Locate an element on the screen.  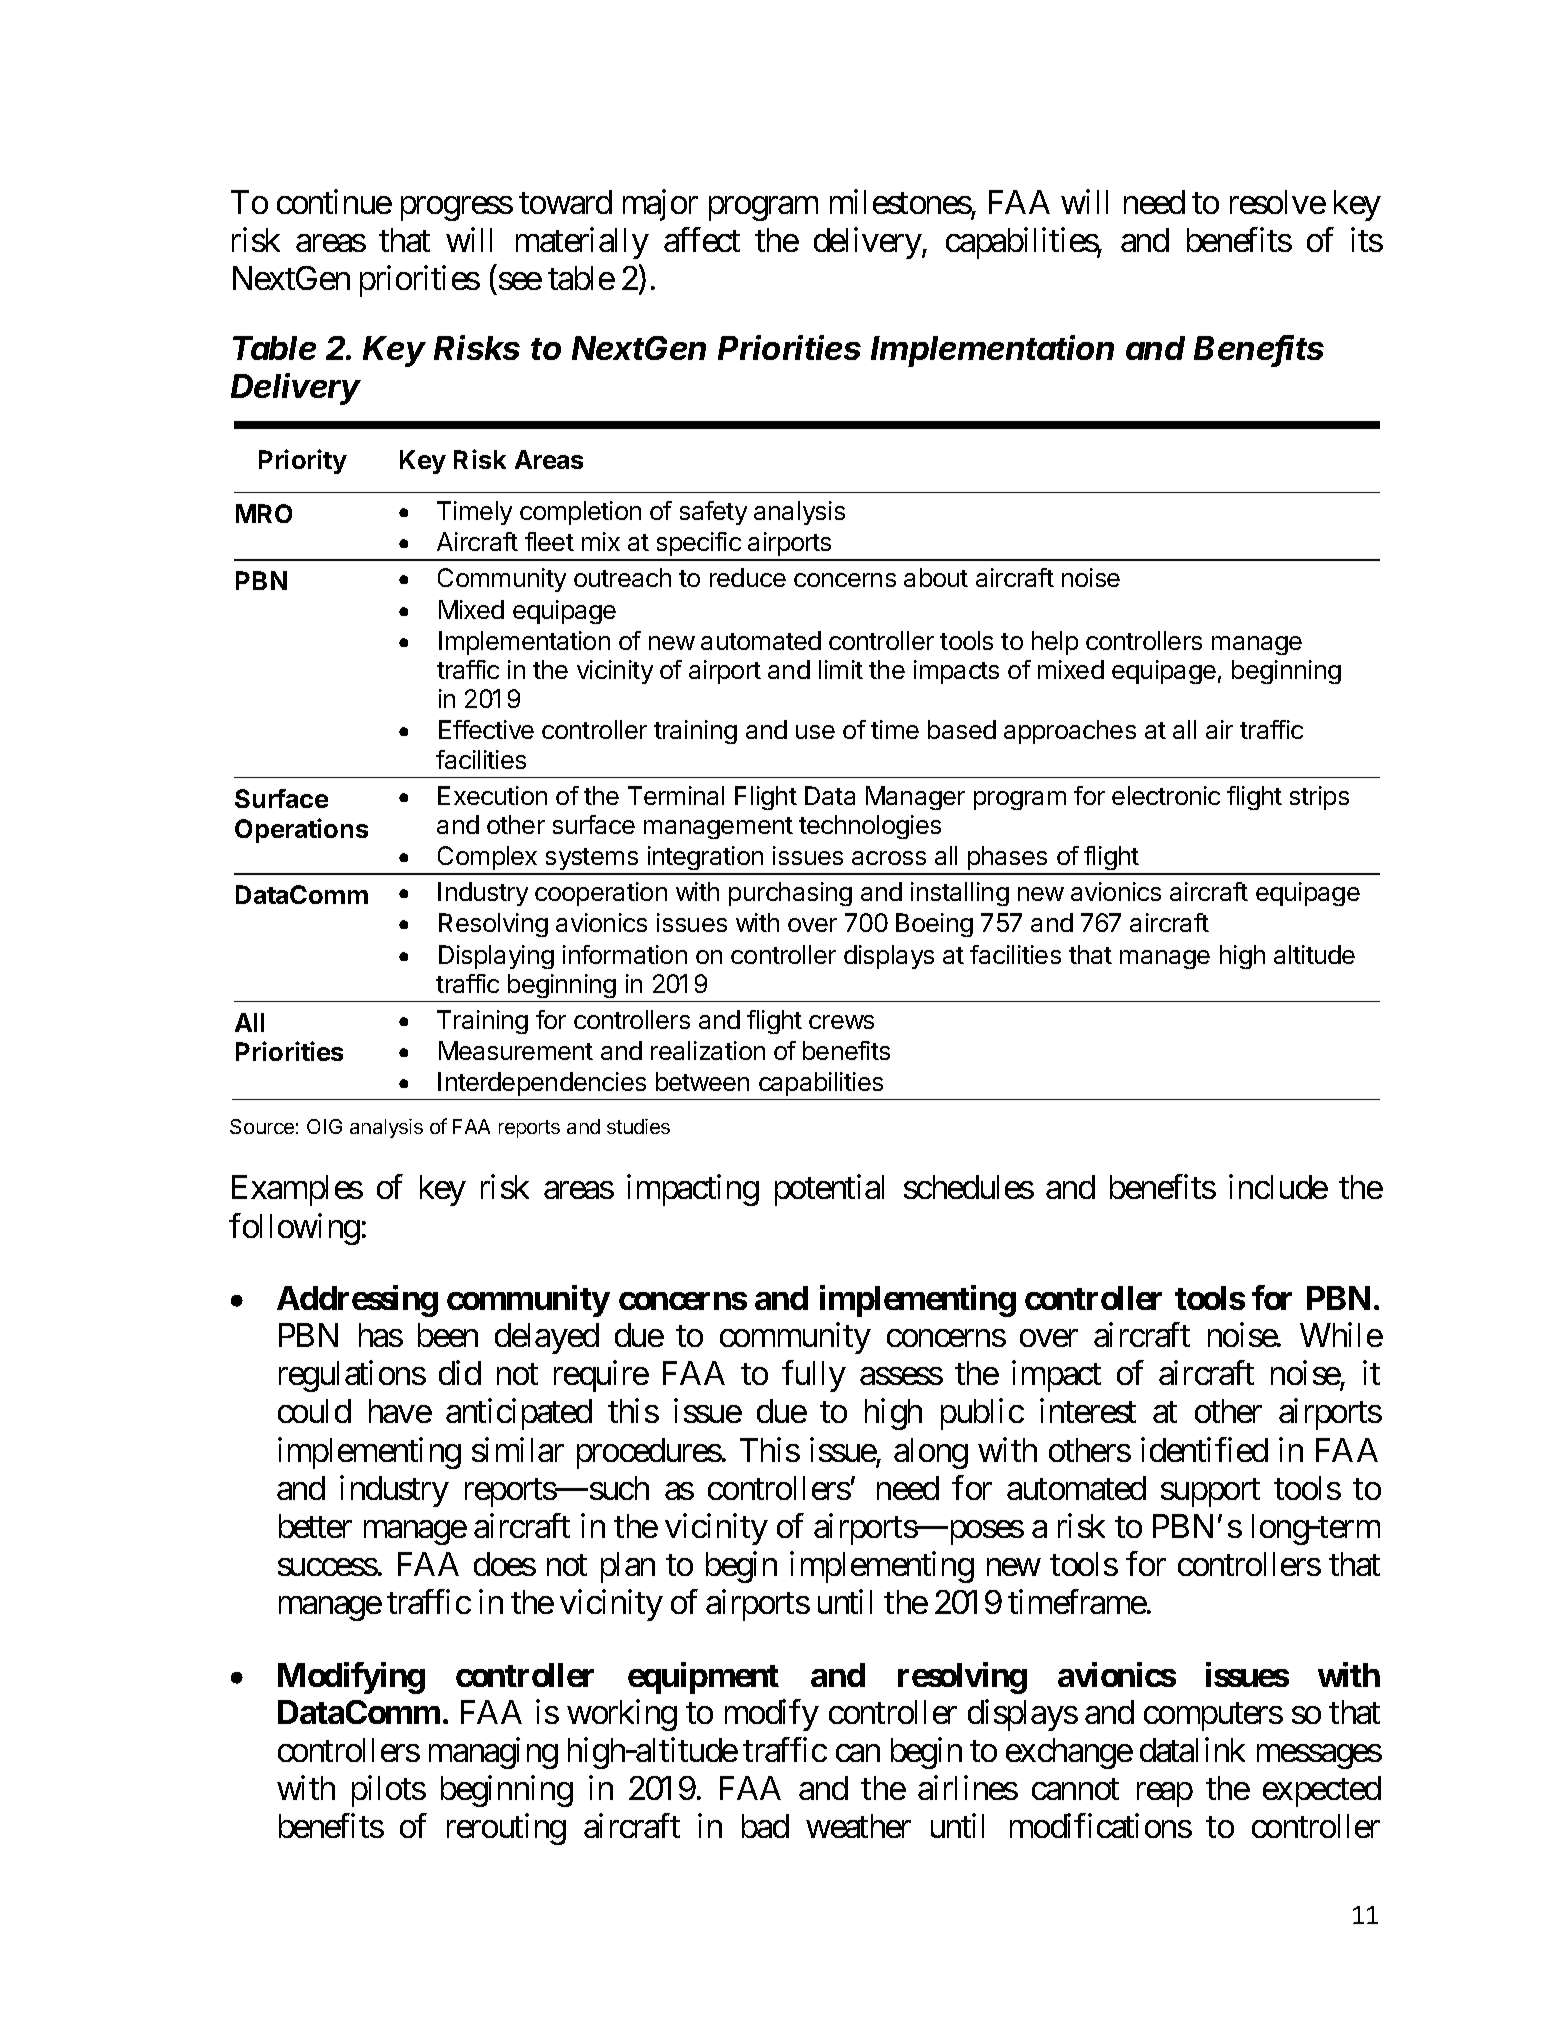
bad is located at coordinates (765, 1826).
